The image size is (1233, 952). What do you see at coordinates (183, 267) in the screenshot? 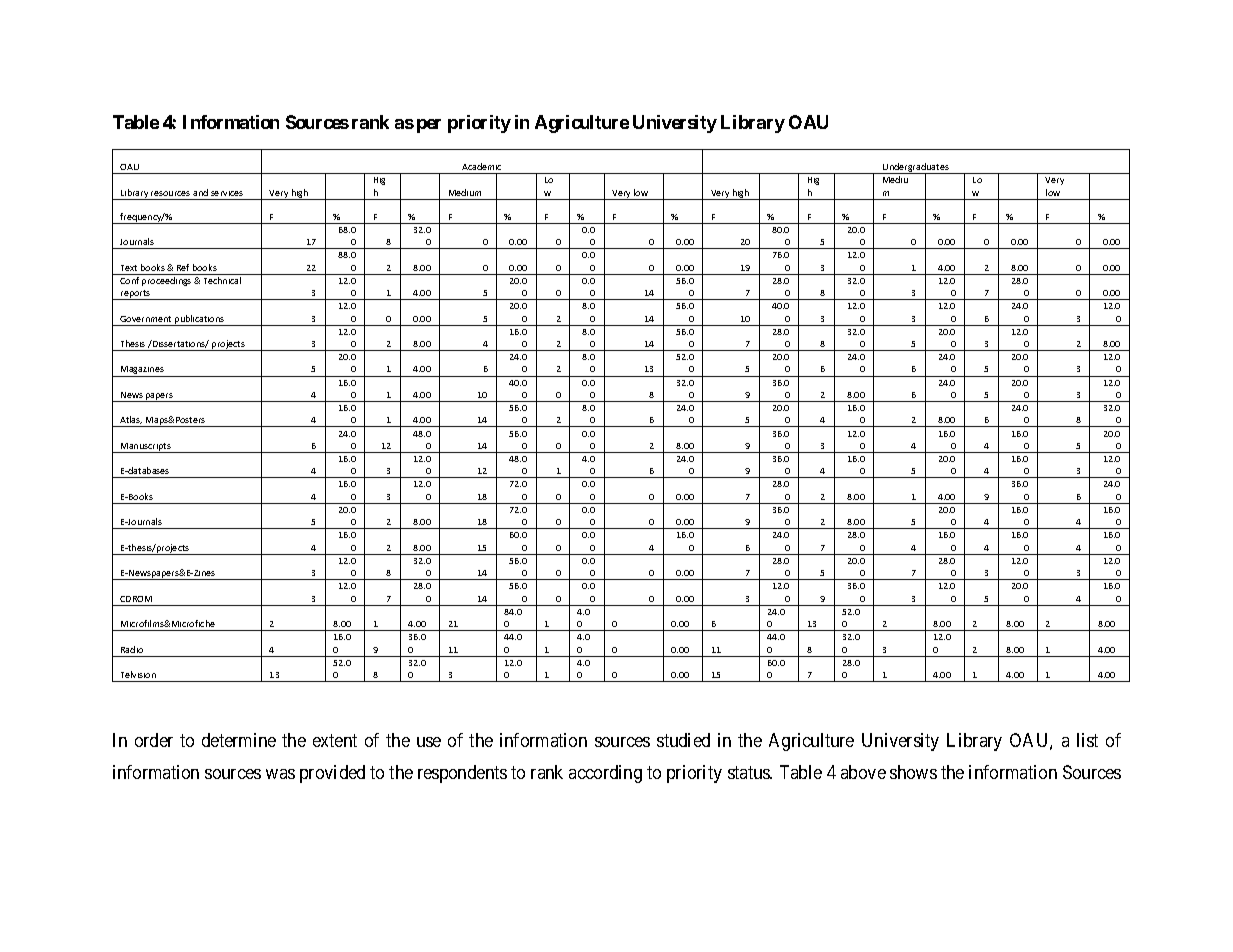
I see `Ref` at bounding box center [183, 267].
